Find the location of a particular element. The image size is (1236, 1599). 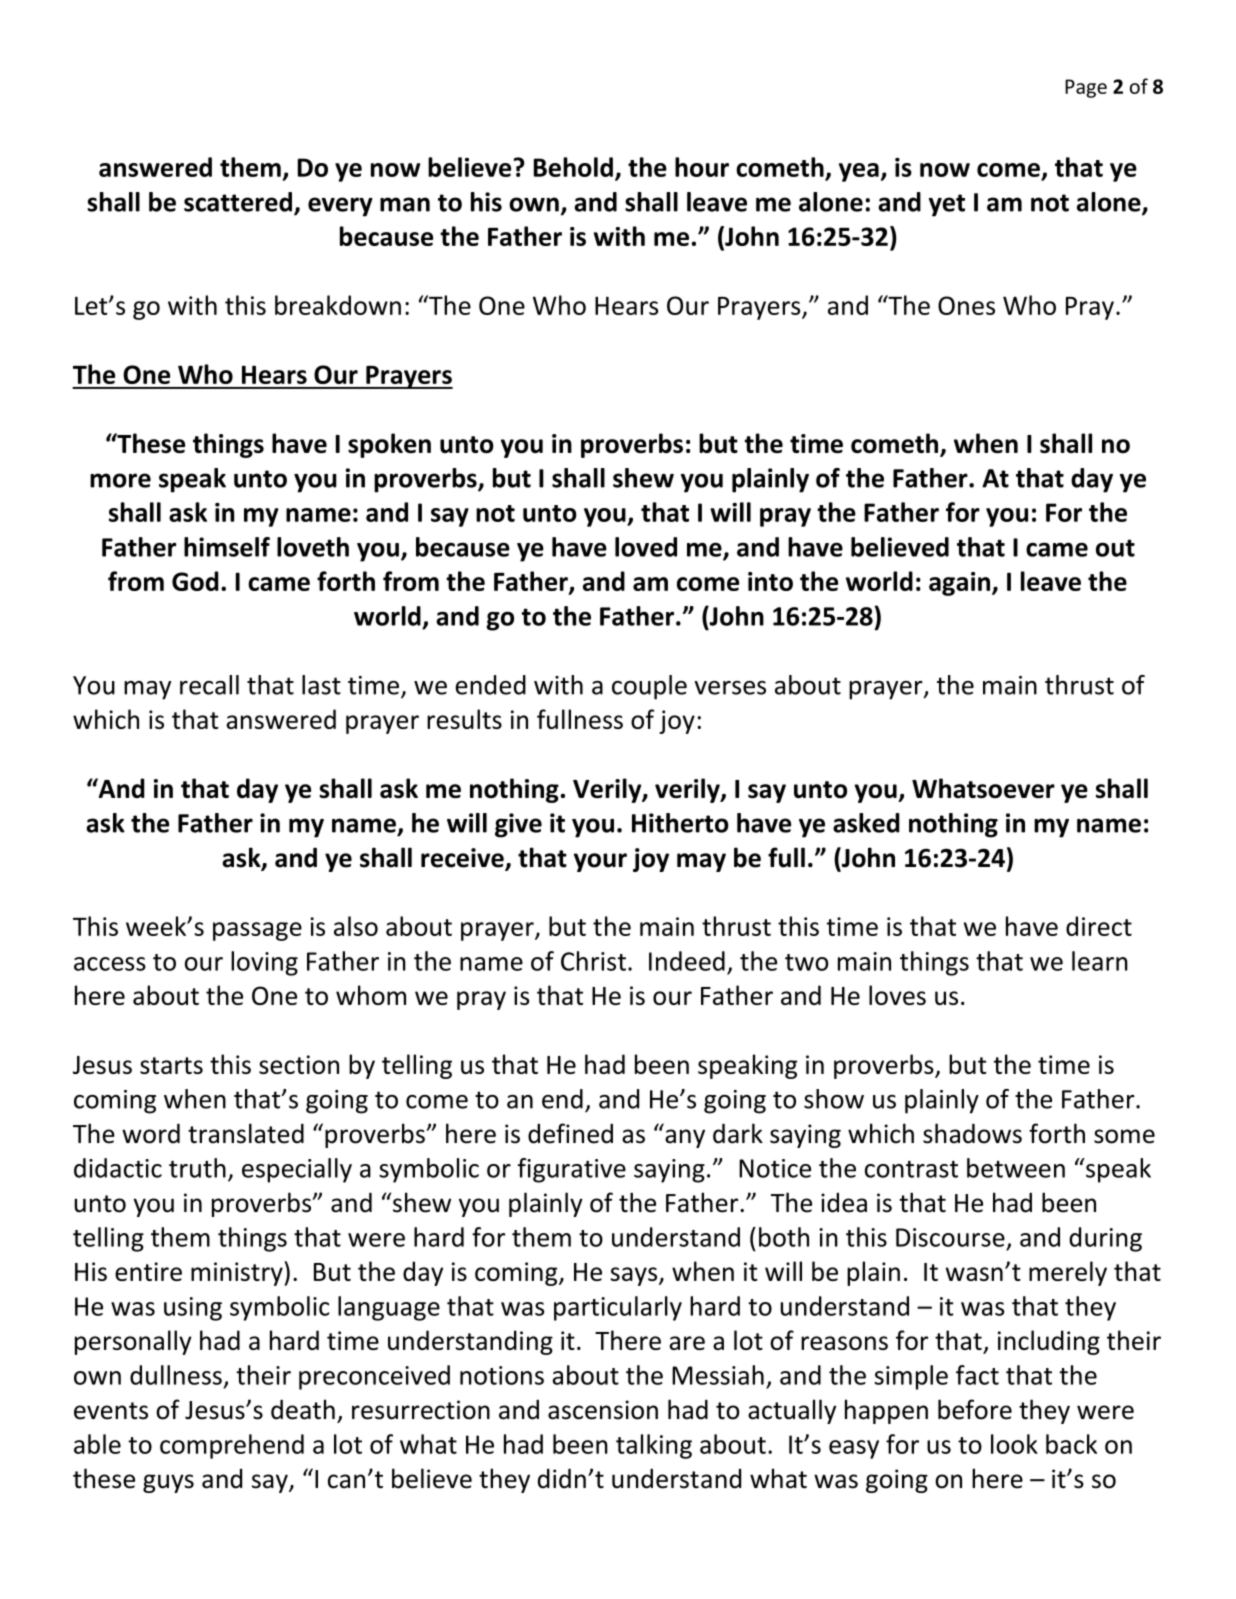

asked is located at coordinates (866, 823).
